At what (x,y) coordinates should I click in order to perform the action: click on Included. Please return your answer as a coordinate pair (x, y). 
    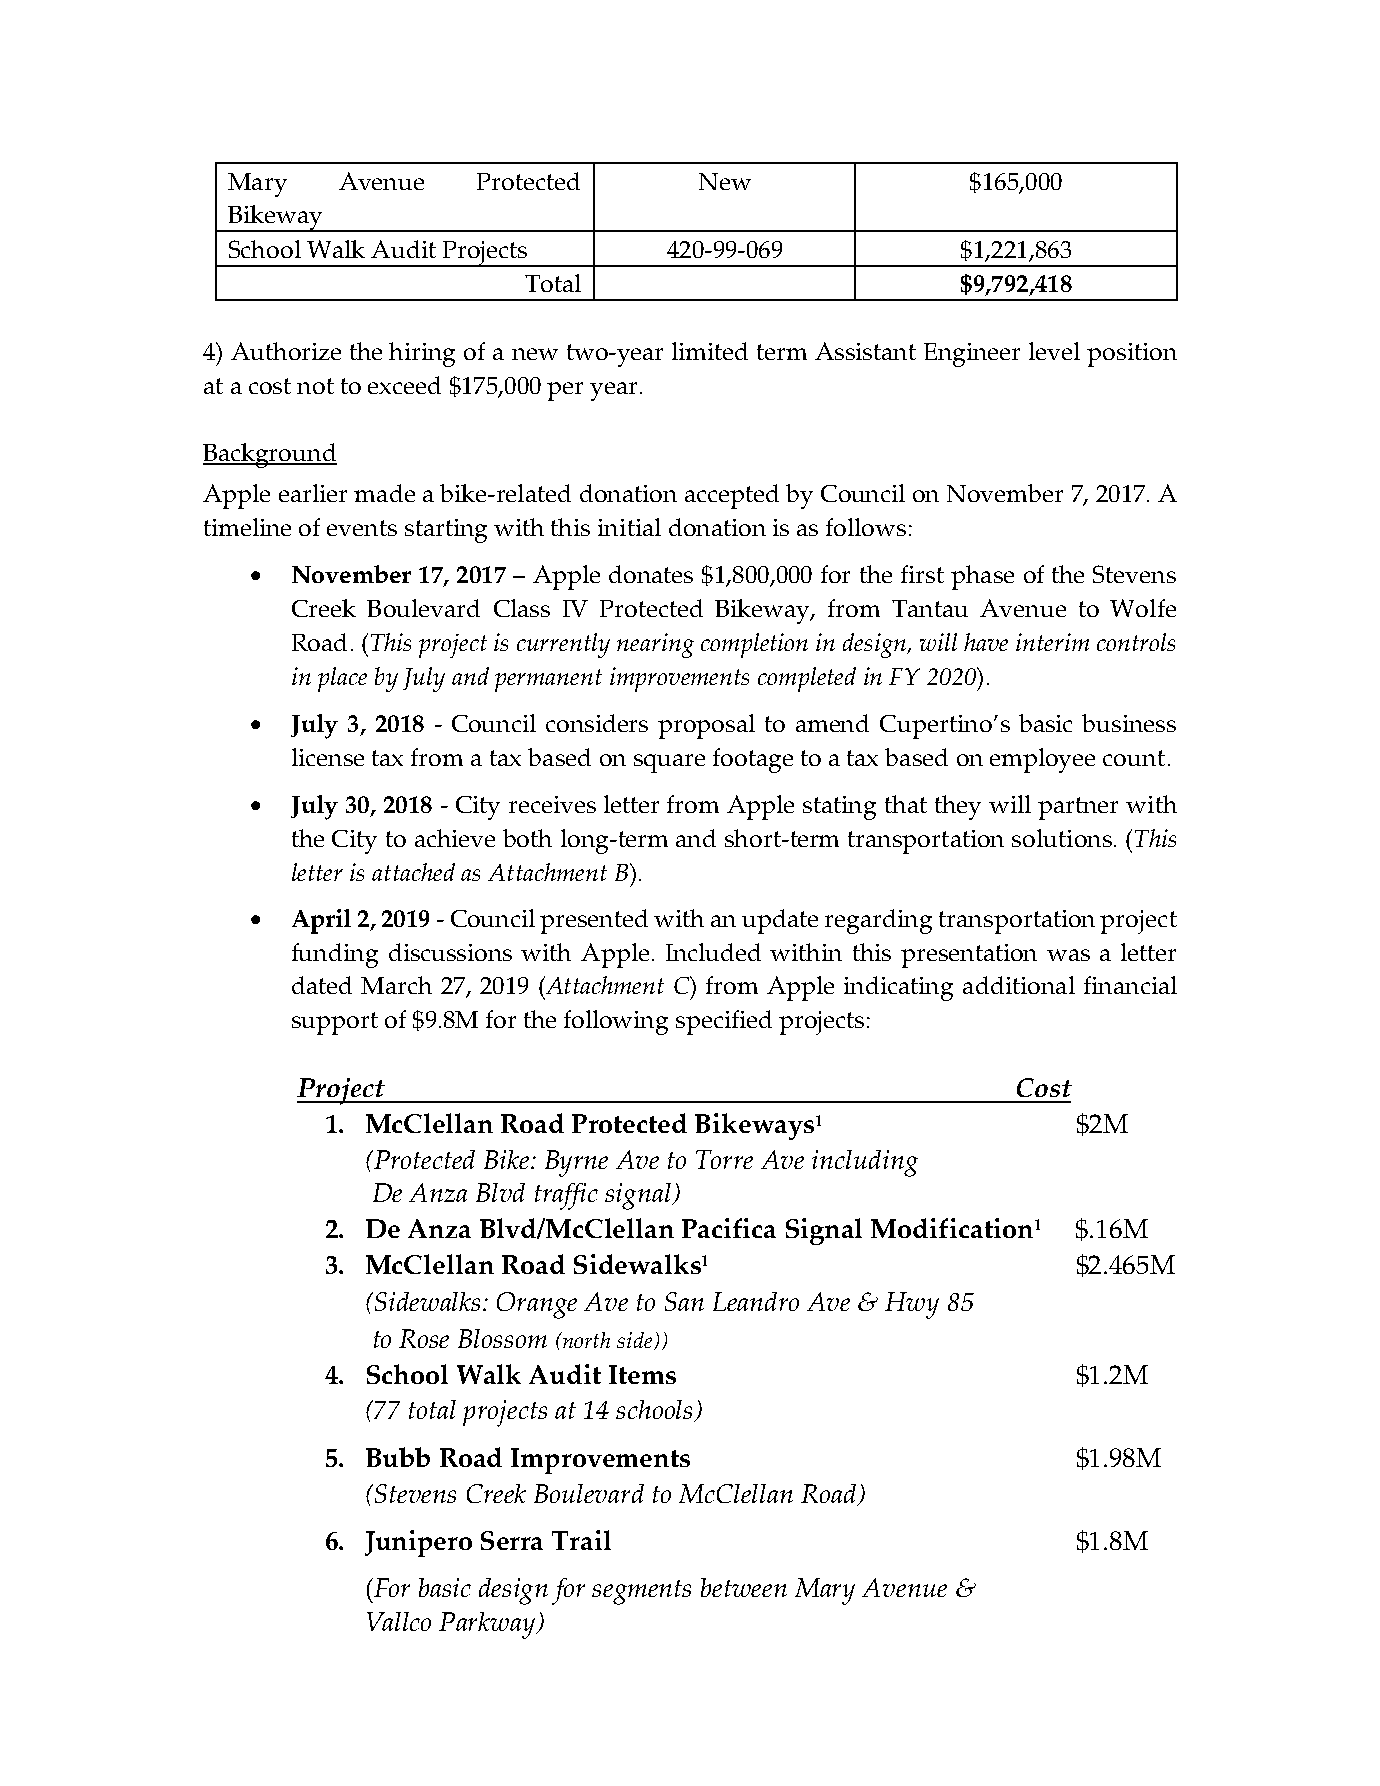
    Looking at the image, I should click on (713, 952).
